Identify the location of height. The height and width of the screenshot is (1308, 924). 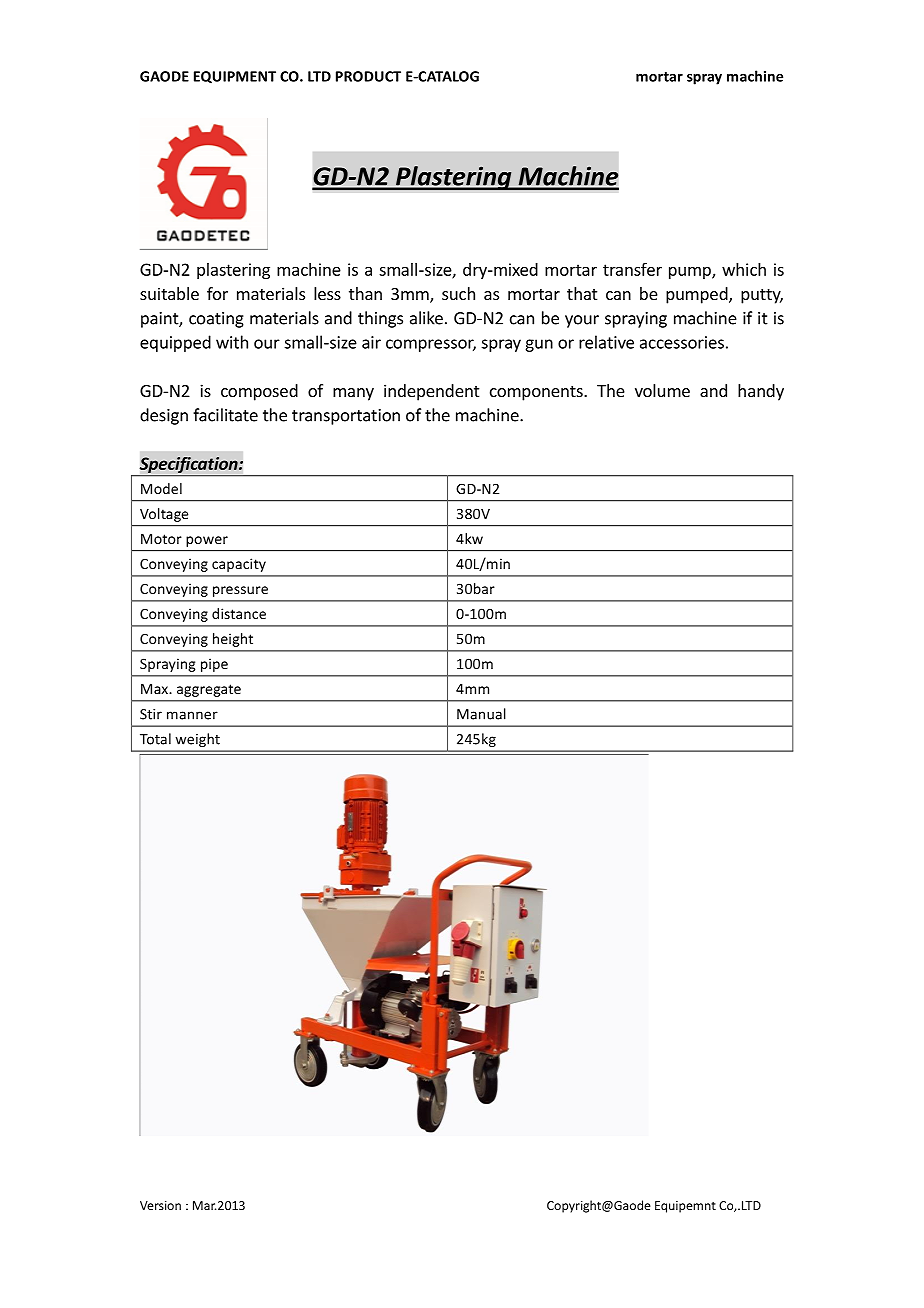
(233, 640).
